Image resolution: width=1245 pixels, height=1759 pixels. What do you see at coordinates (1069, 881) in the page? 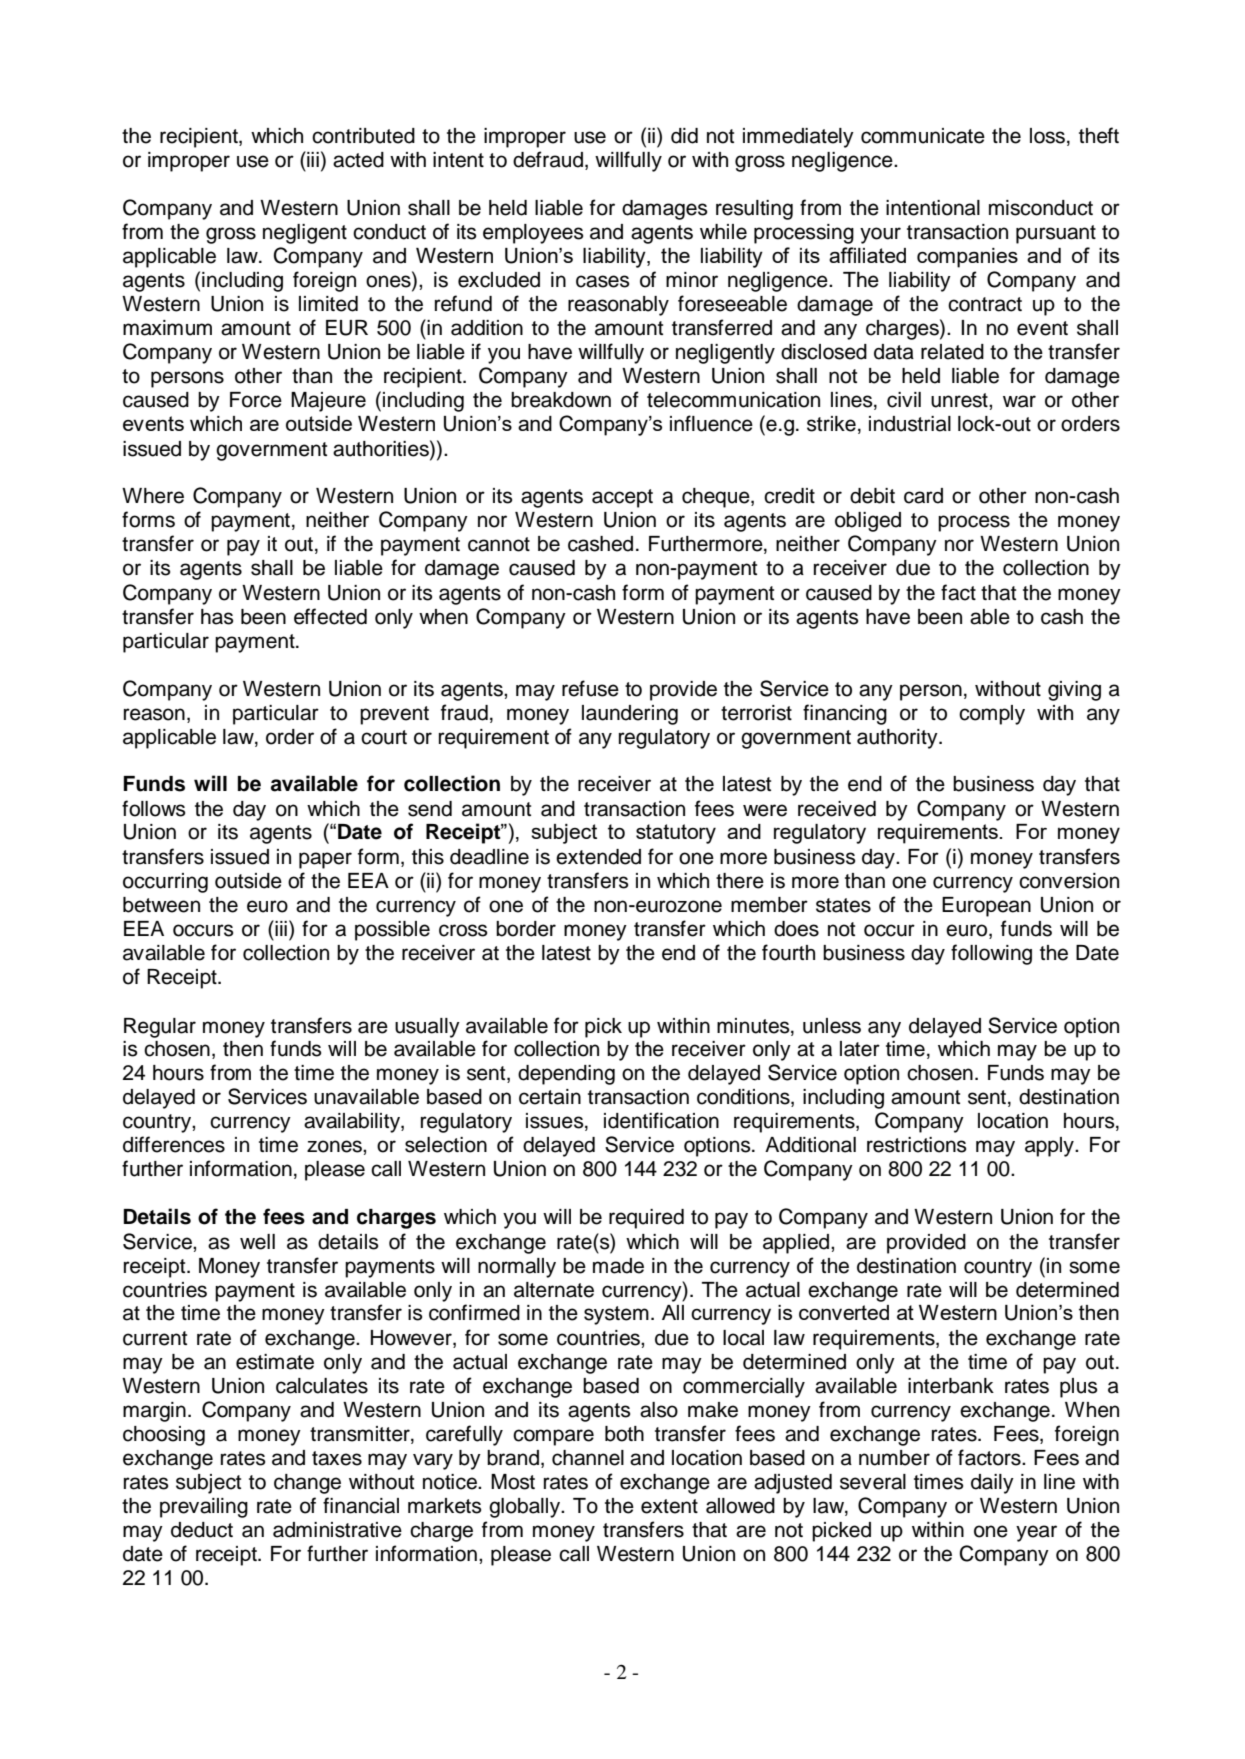
I see `conversion` at bounding box center [1069, 881].
